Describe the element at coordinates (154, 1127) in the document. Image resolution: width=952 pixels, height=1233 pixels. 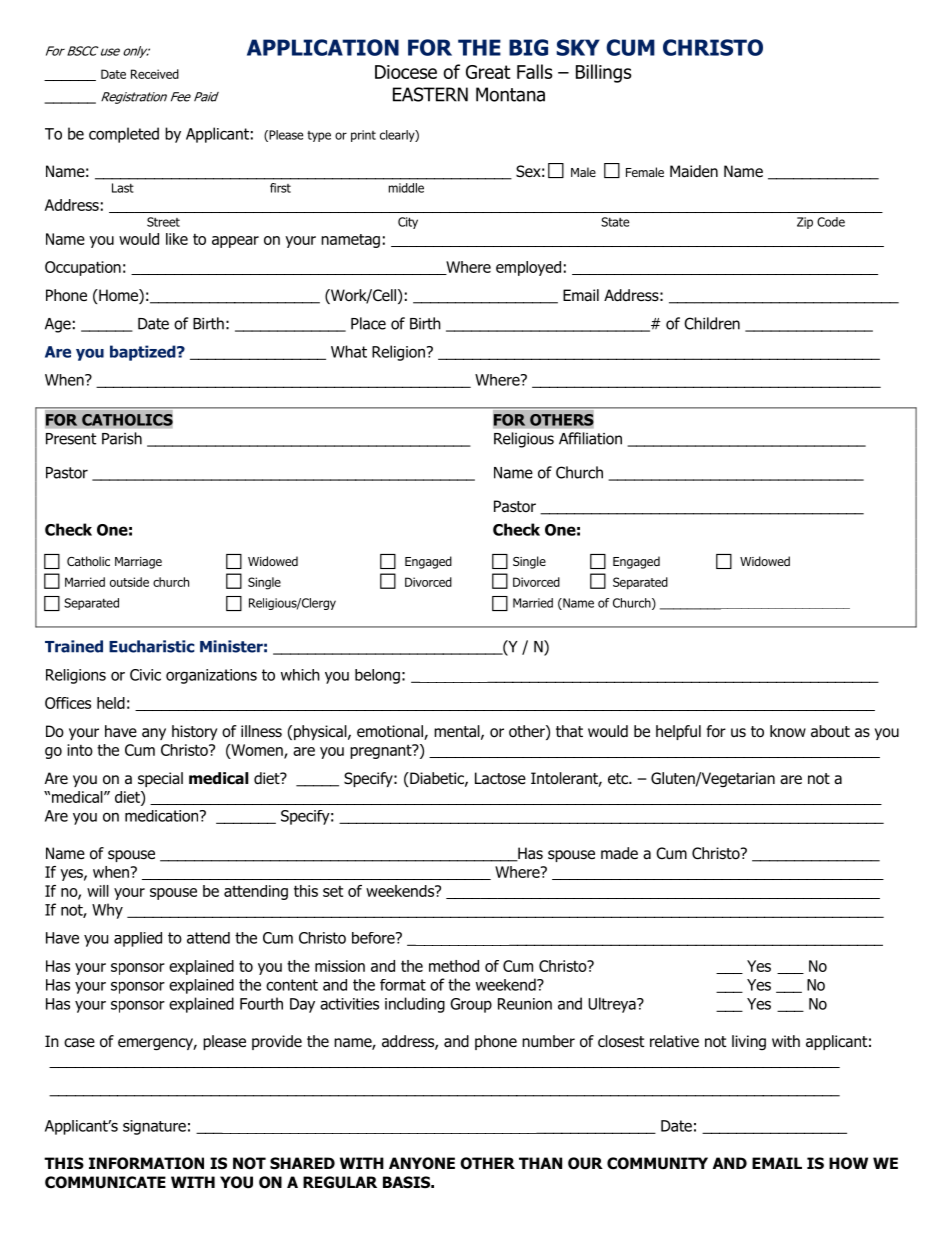
I see `signature` at that location.
